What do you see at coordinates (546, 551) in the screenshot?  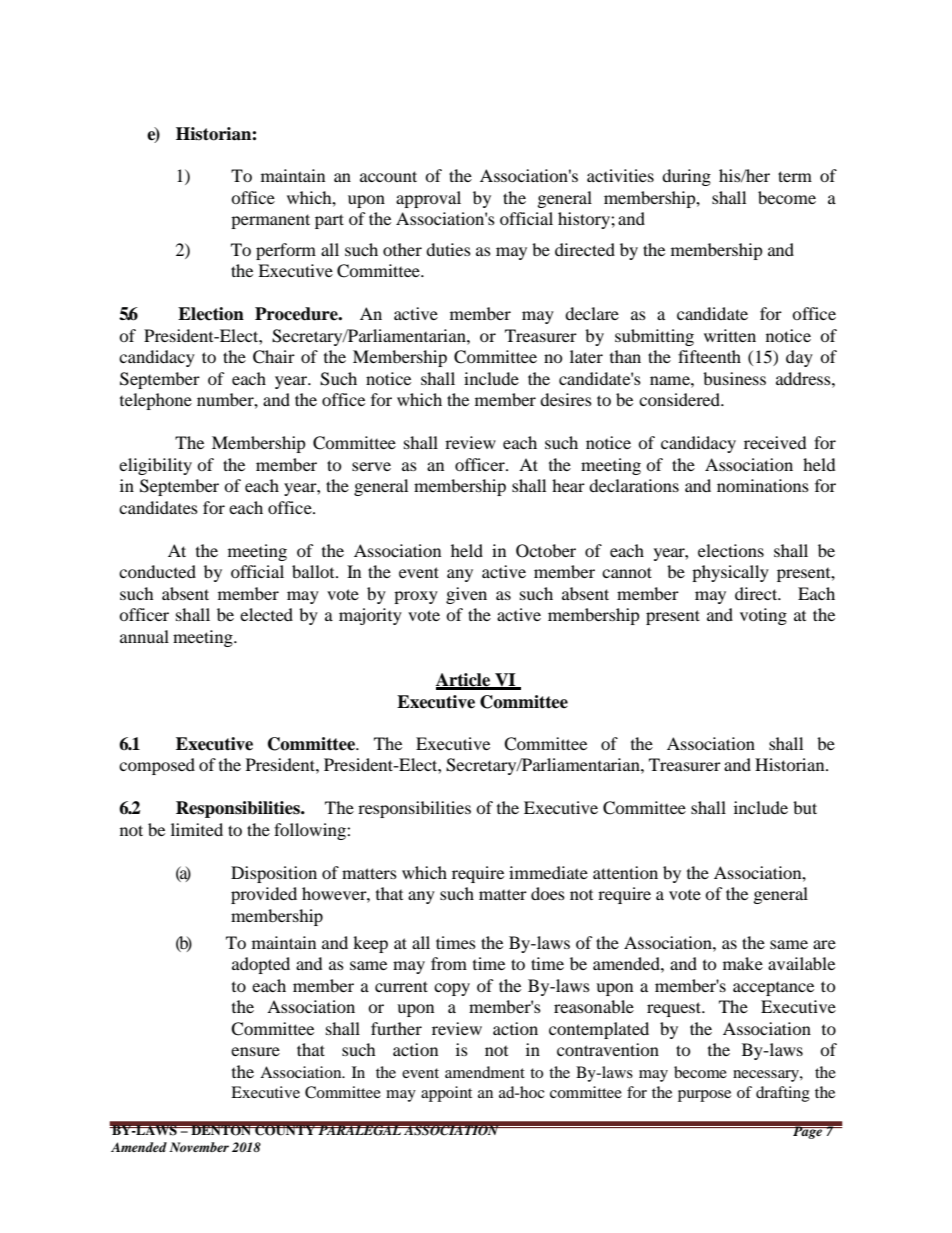 I see `October` at bounding box center [546, 551].
